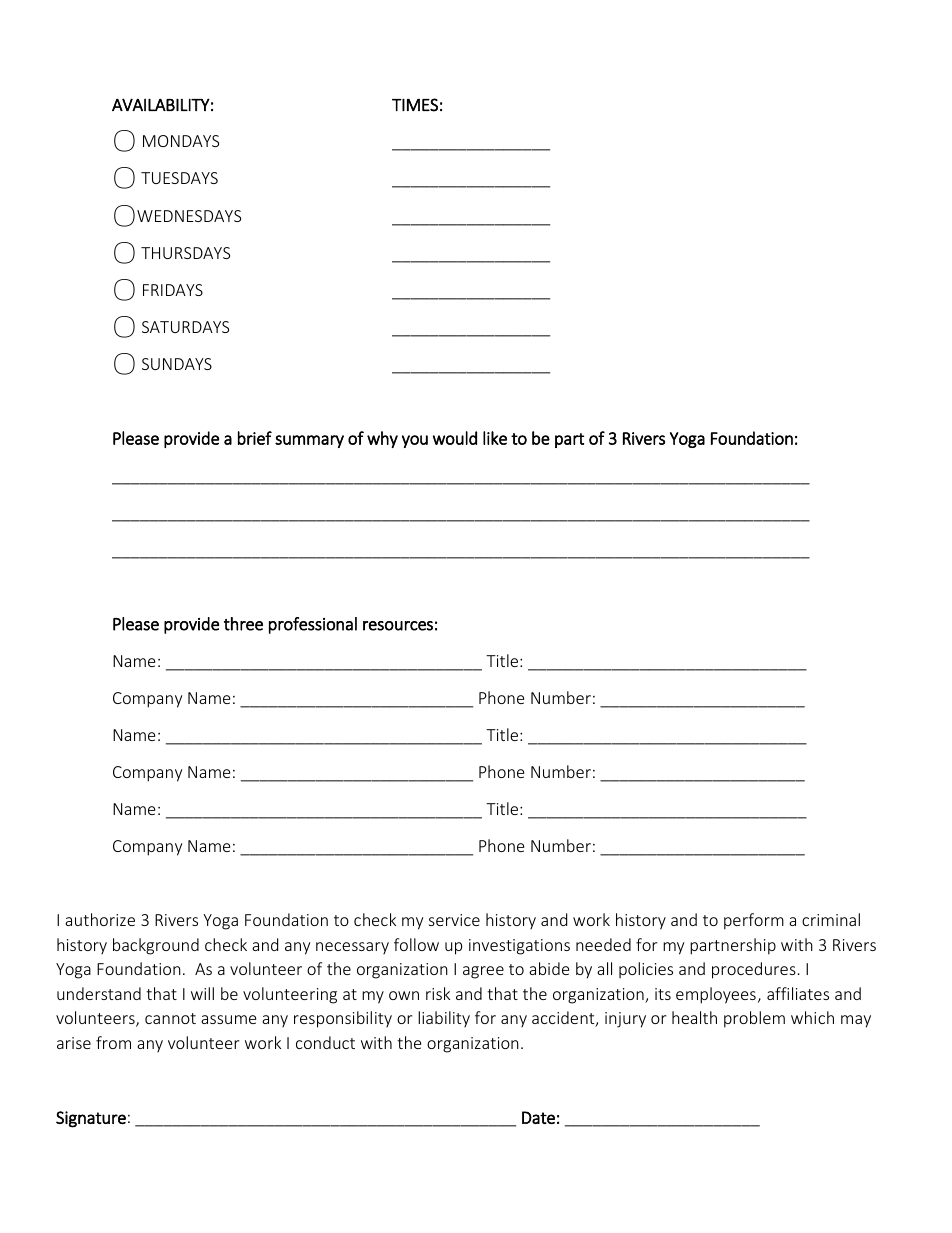 The image size is (952, 1233). I want to click on resources, so click(398, 626).
